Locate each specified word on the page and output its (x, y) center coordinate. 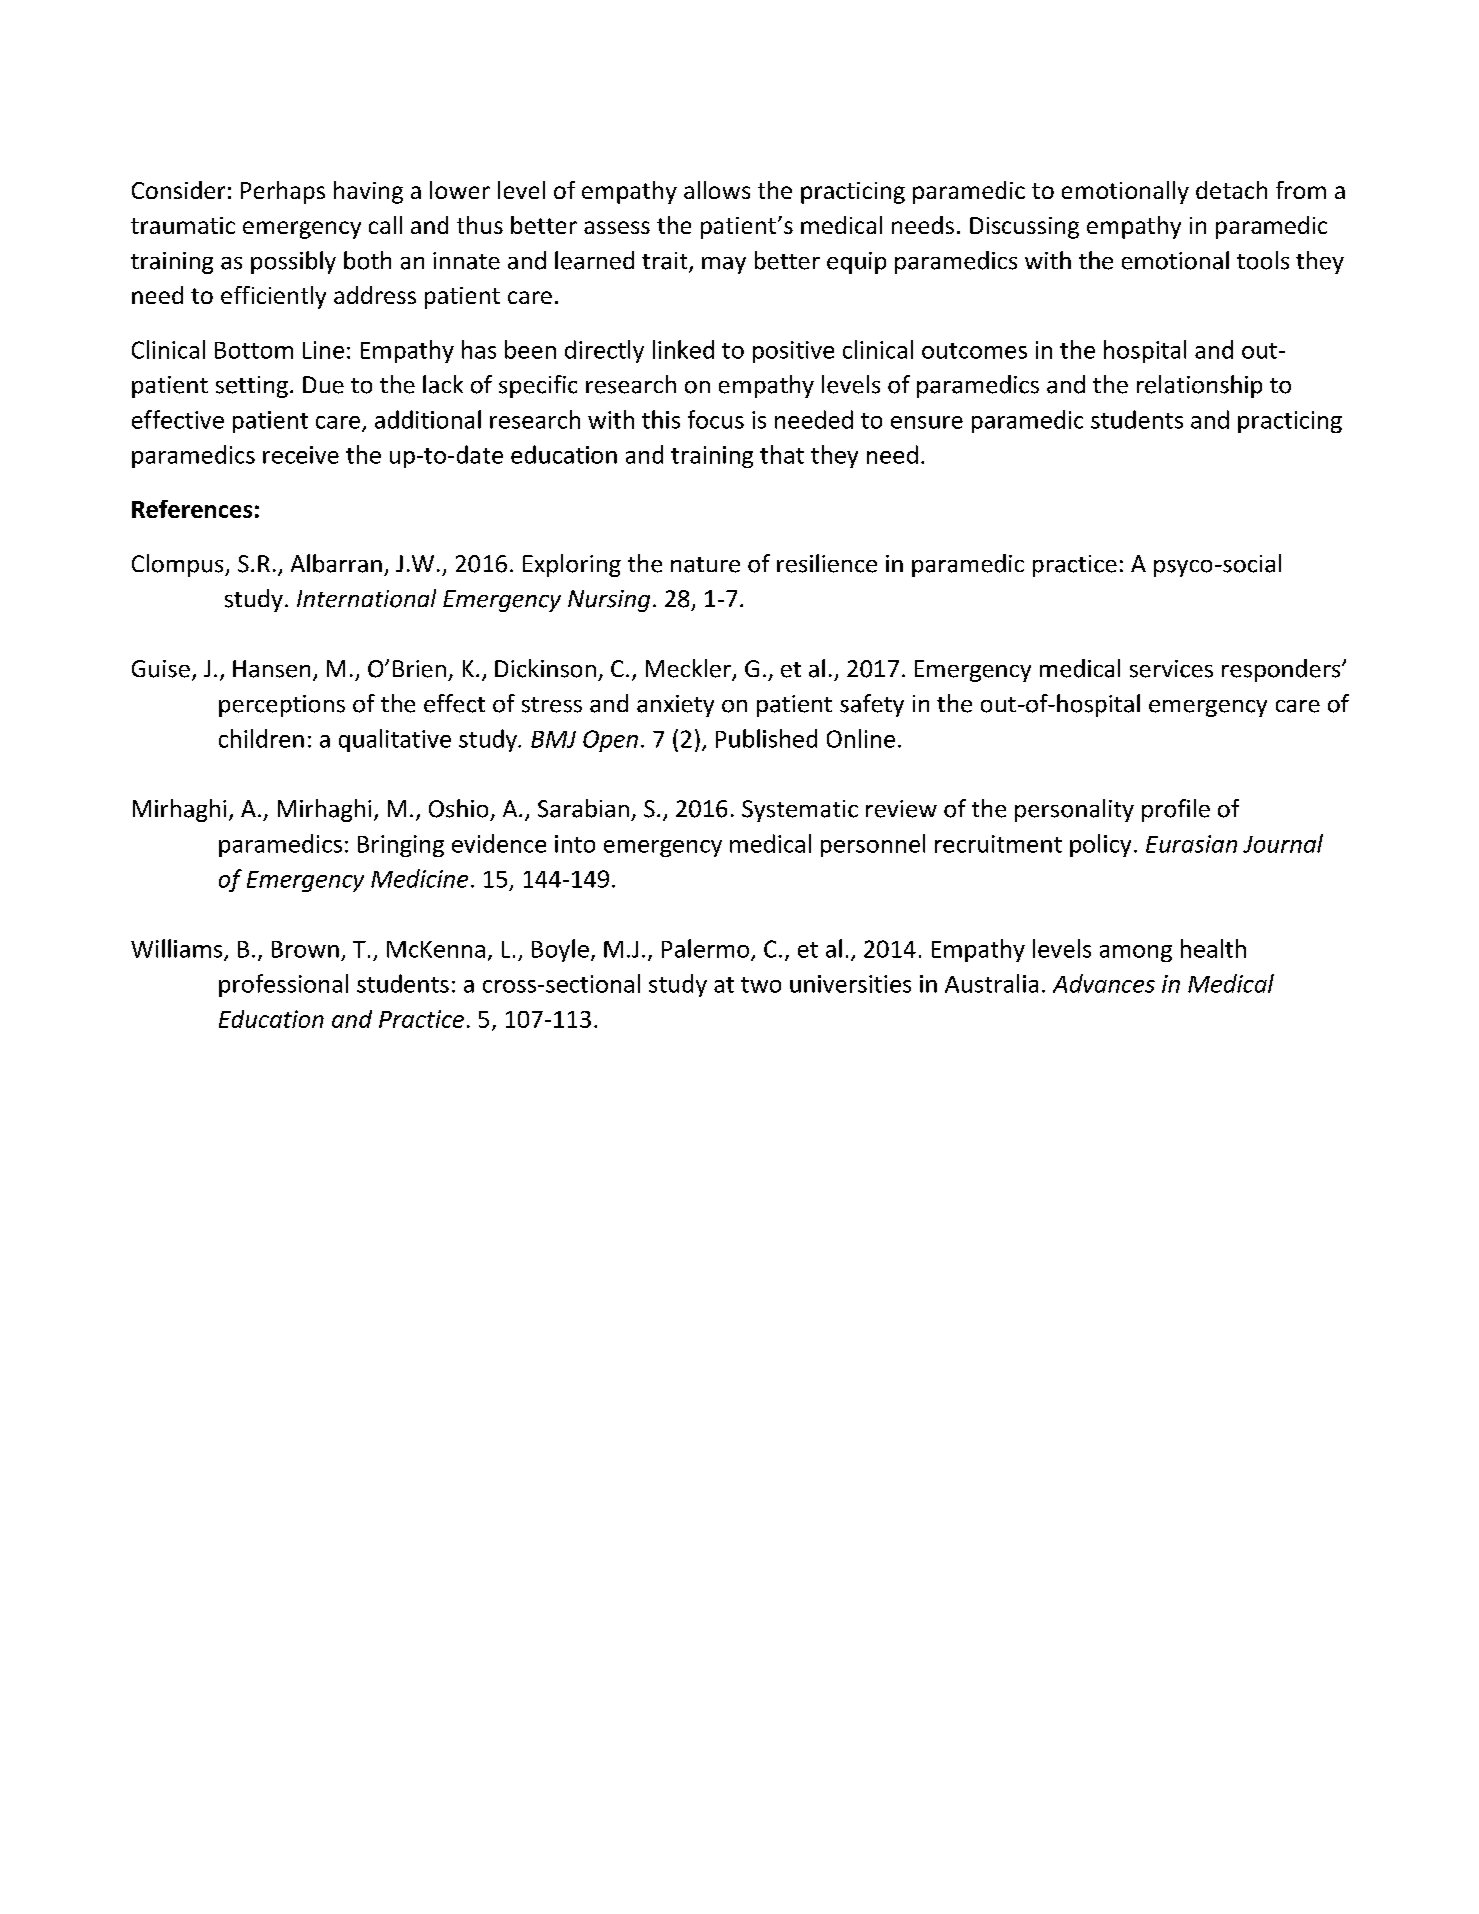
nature (705, 565)
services (1171, 669)
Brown (305, 949)
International (366, 598)
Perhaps (283, 192)
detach (1231, 190)
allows (717, 190)
